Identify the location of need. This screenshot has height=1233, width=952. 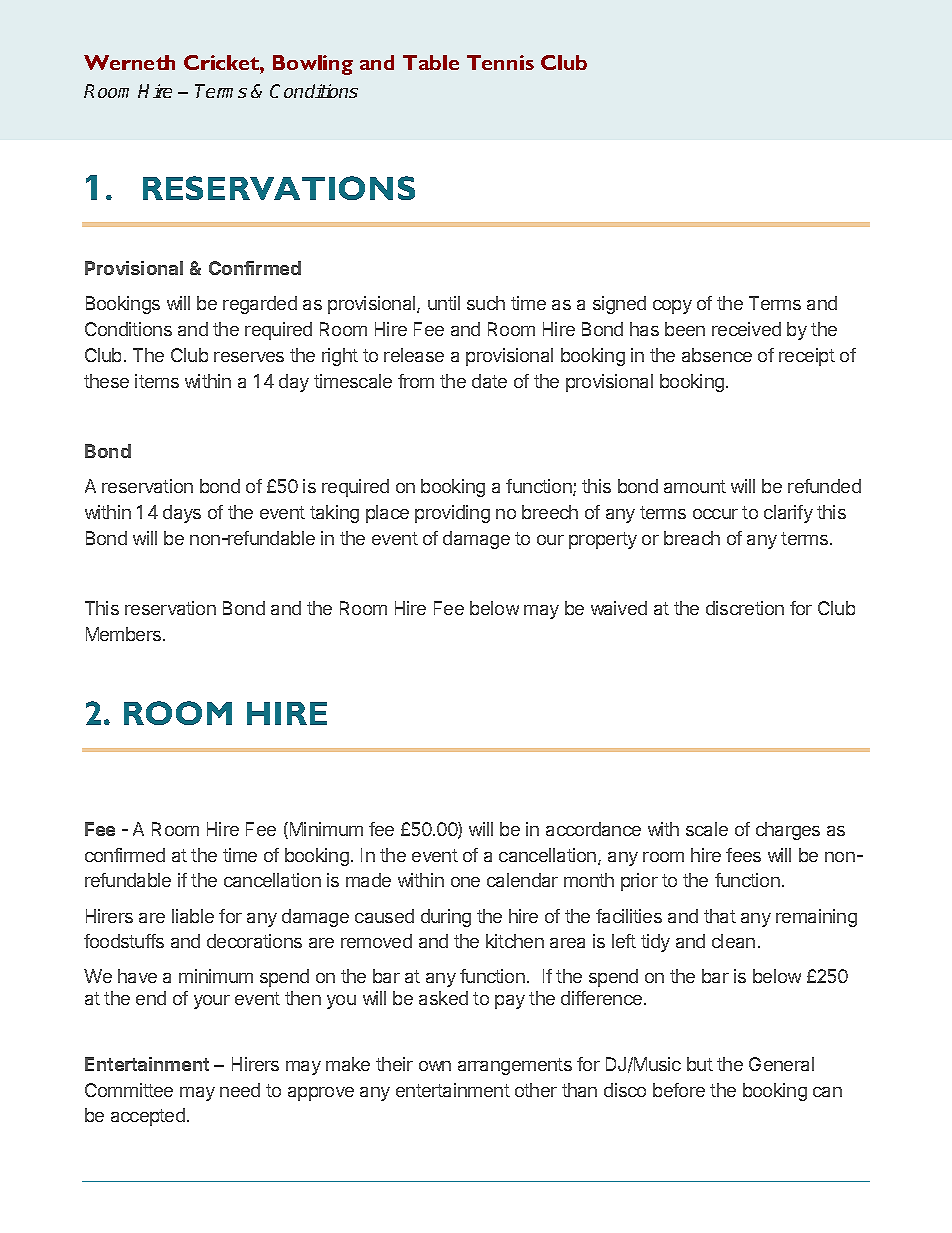
(240, 1090).
